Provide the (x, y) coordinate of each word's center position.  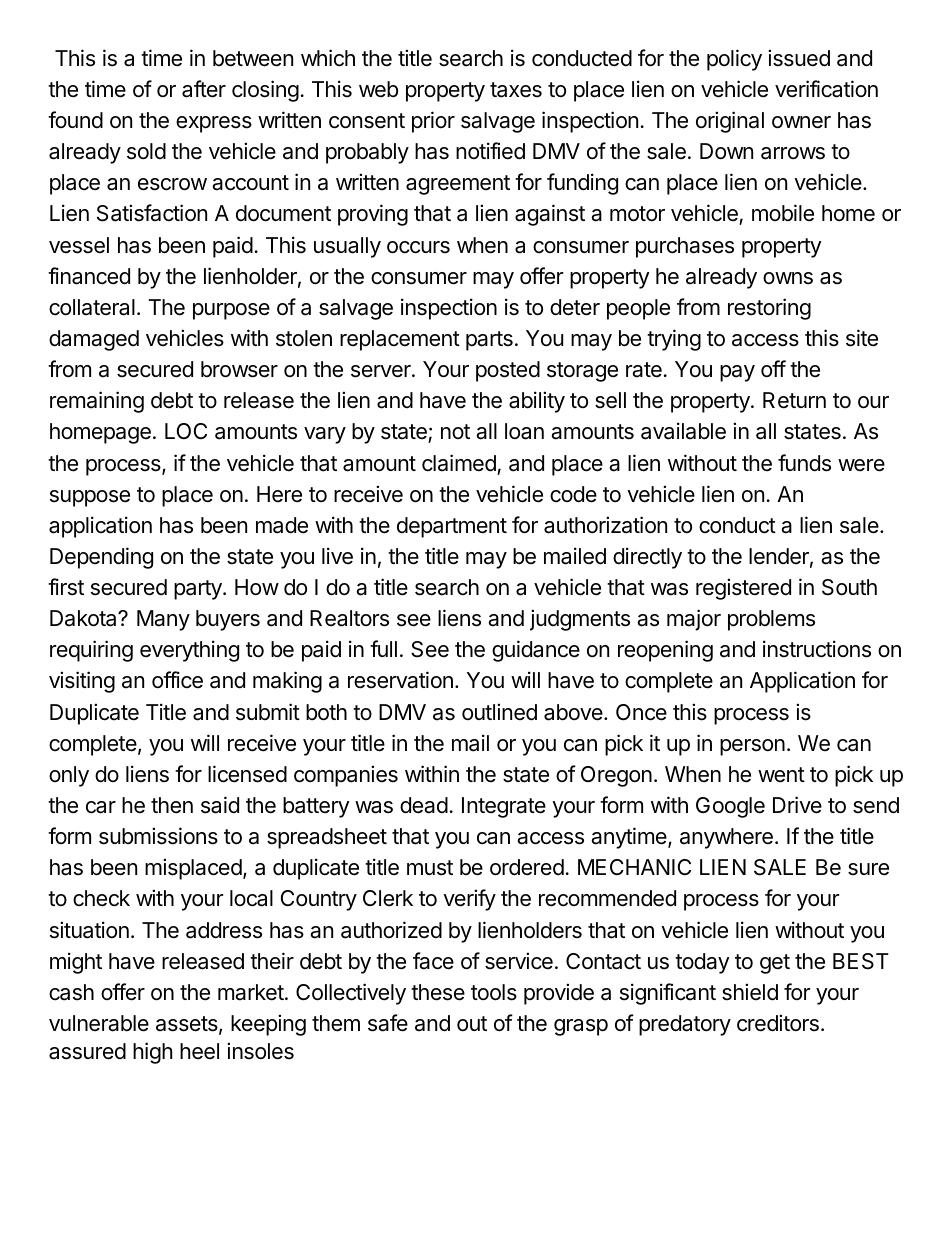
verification (826, 89)
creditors (778, 1023)
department (452, 527)
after (204, 89)
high (153, 1053)
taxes (516, 90)
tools (494, 992)
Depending (101, 558)
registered (743, 589)
